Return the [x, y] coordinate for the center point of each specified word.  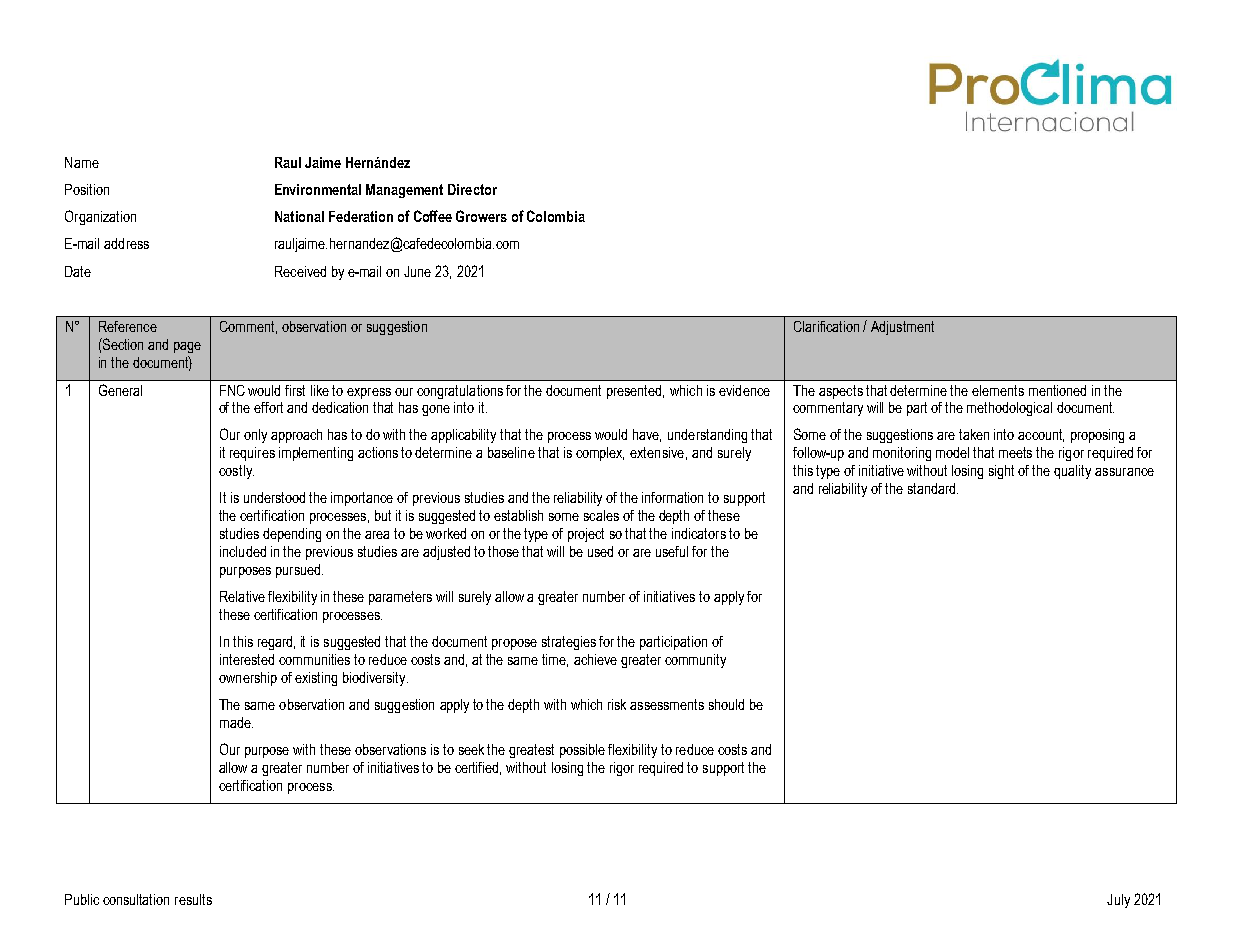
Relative [242, 596]
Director [472, 189]
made [236, 722]
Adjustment [902, 328]
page [187, 347]
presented [635, 392]
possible [582, 751]
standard [933, 488]
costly [236, 472]
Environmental [318, 189]
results [193, 899]
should [726, 704]
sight [1001, 472]
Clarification [826, 326]
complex [600, 454]
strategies [569, 643]
